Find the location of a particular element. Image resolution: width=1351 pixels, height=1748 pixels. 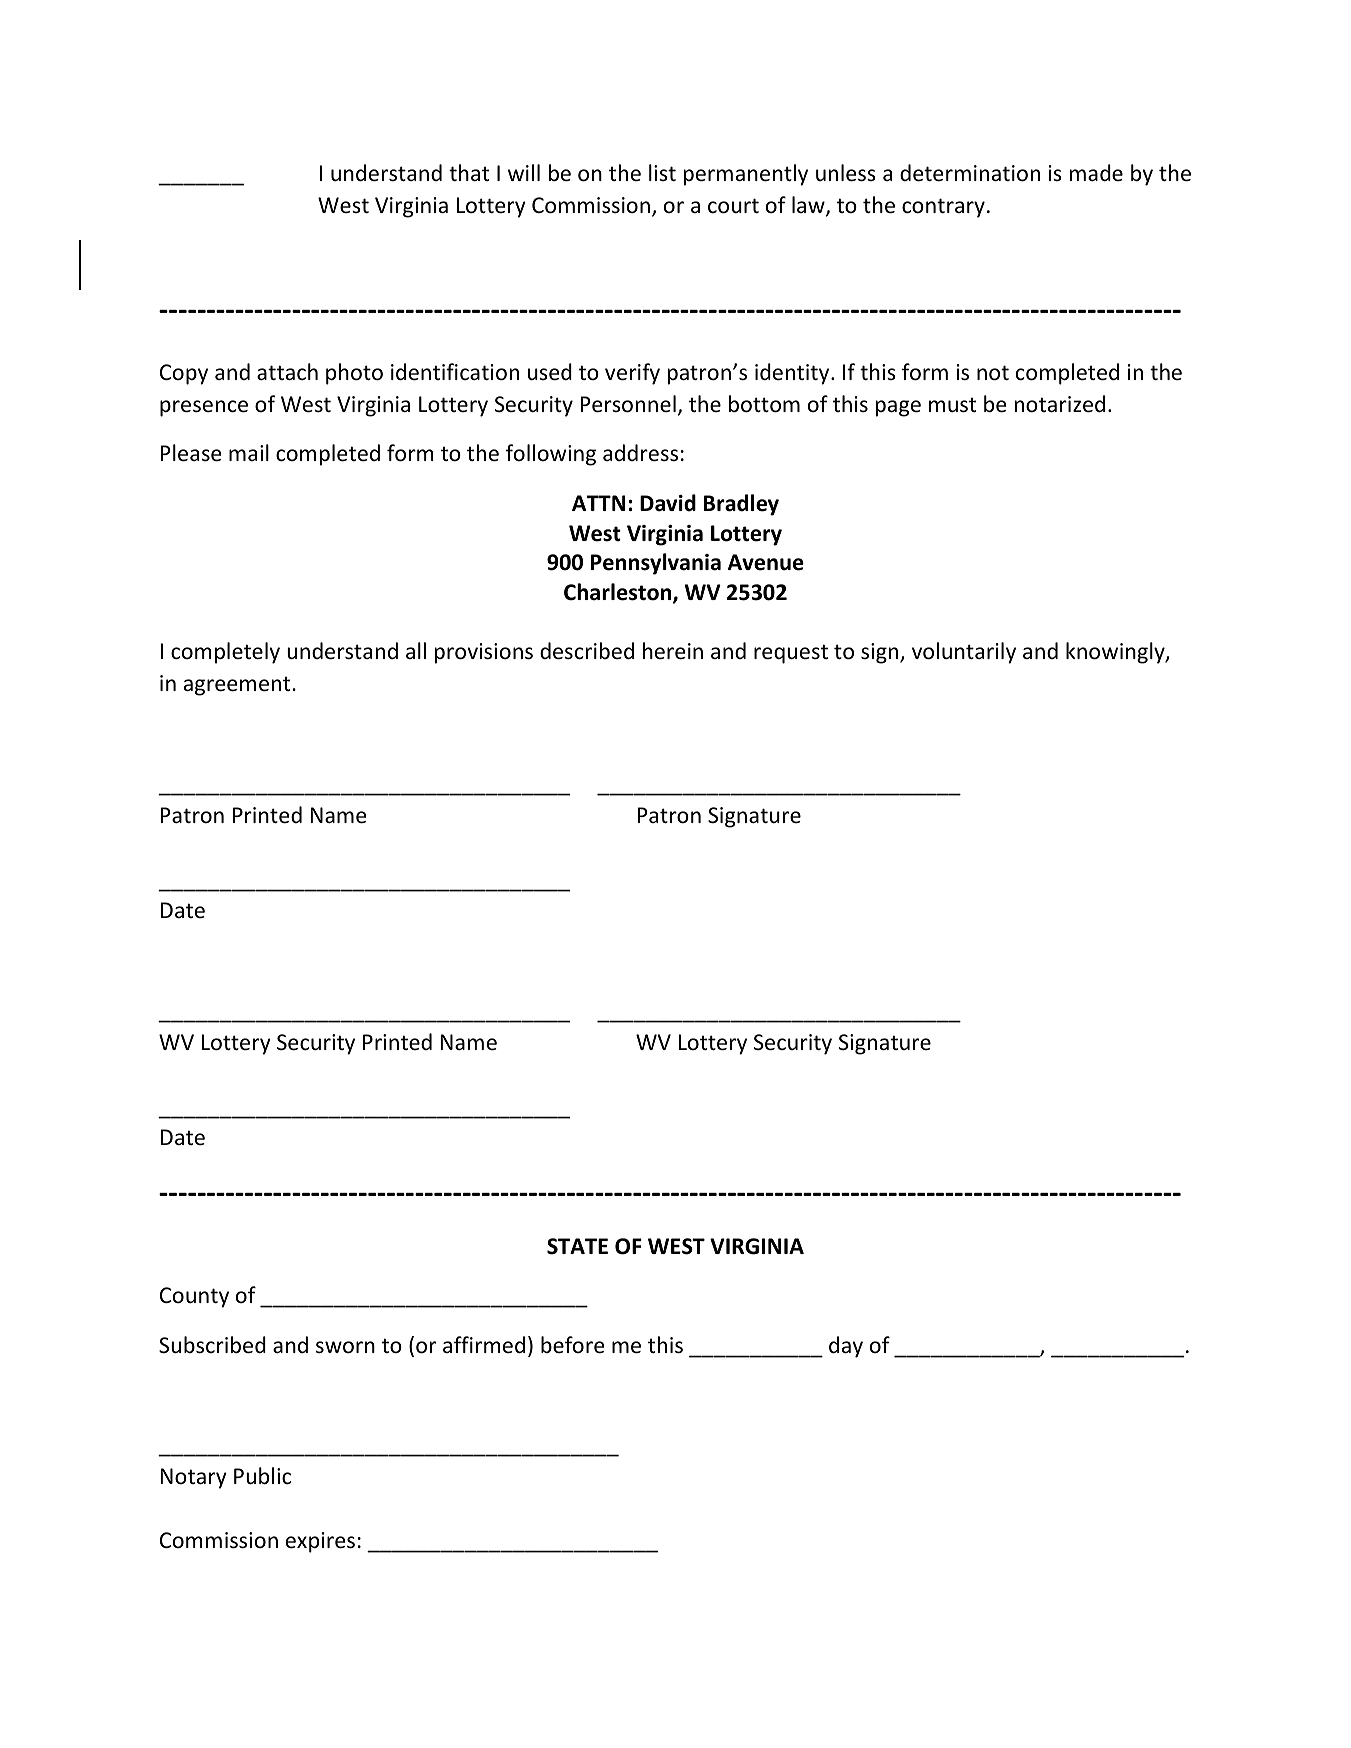

that is located at coordinates (469, 172).
